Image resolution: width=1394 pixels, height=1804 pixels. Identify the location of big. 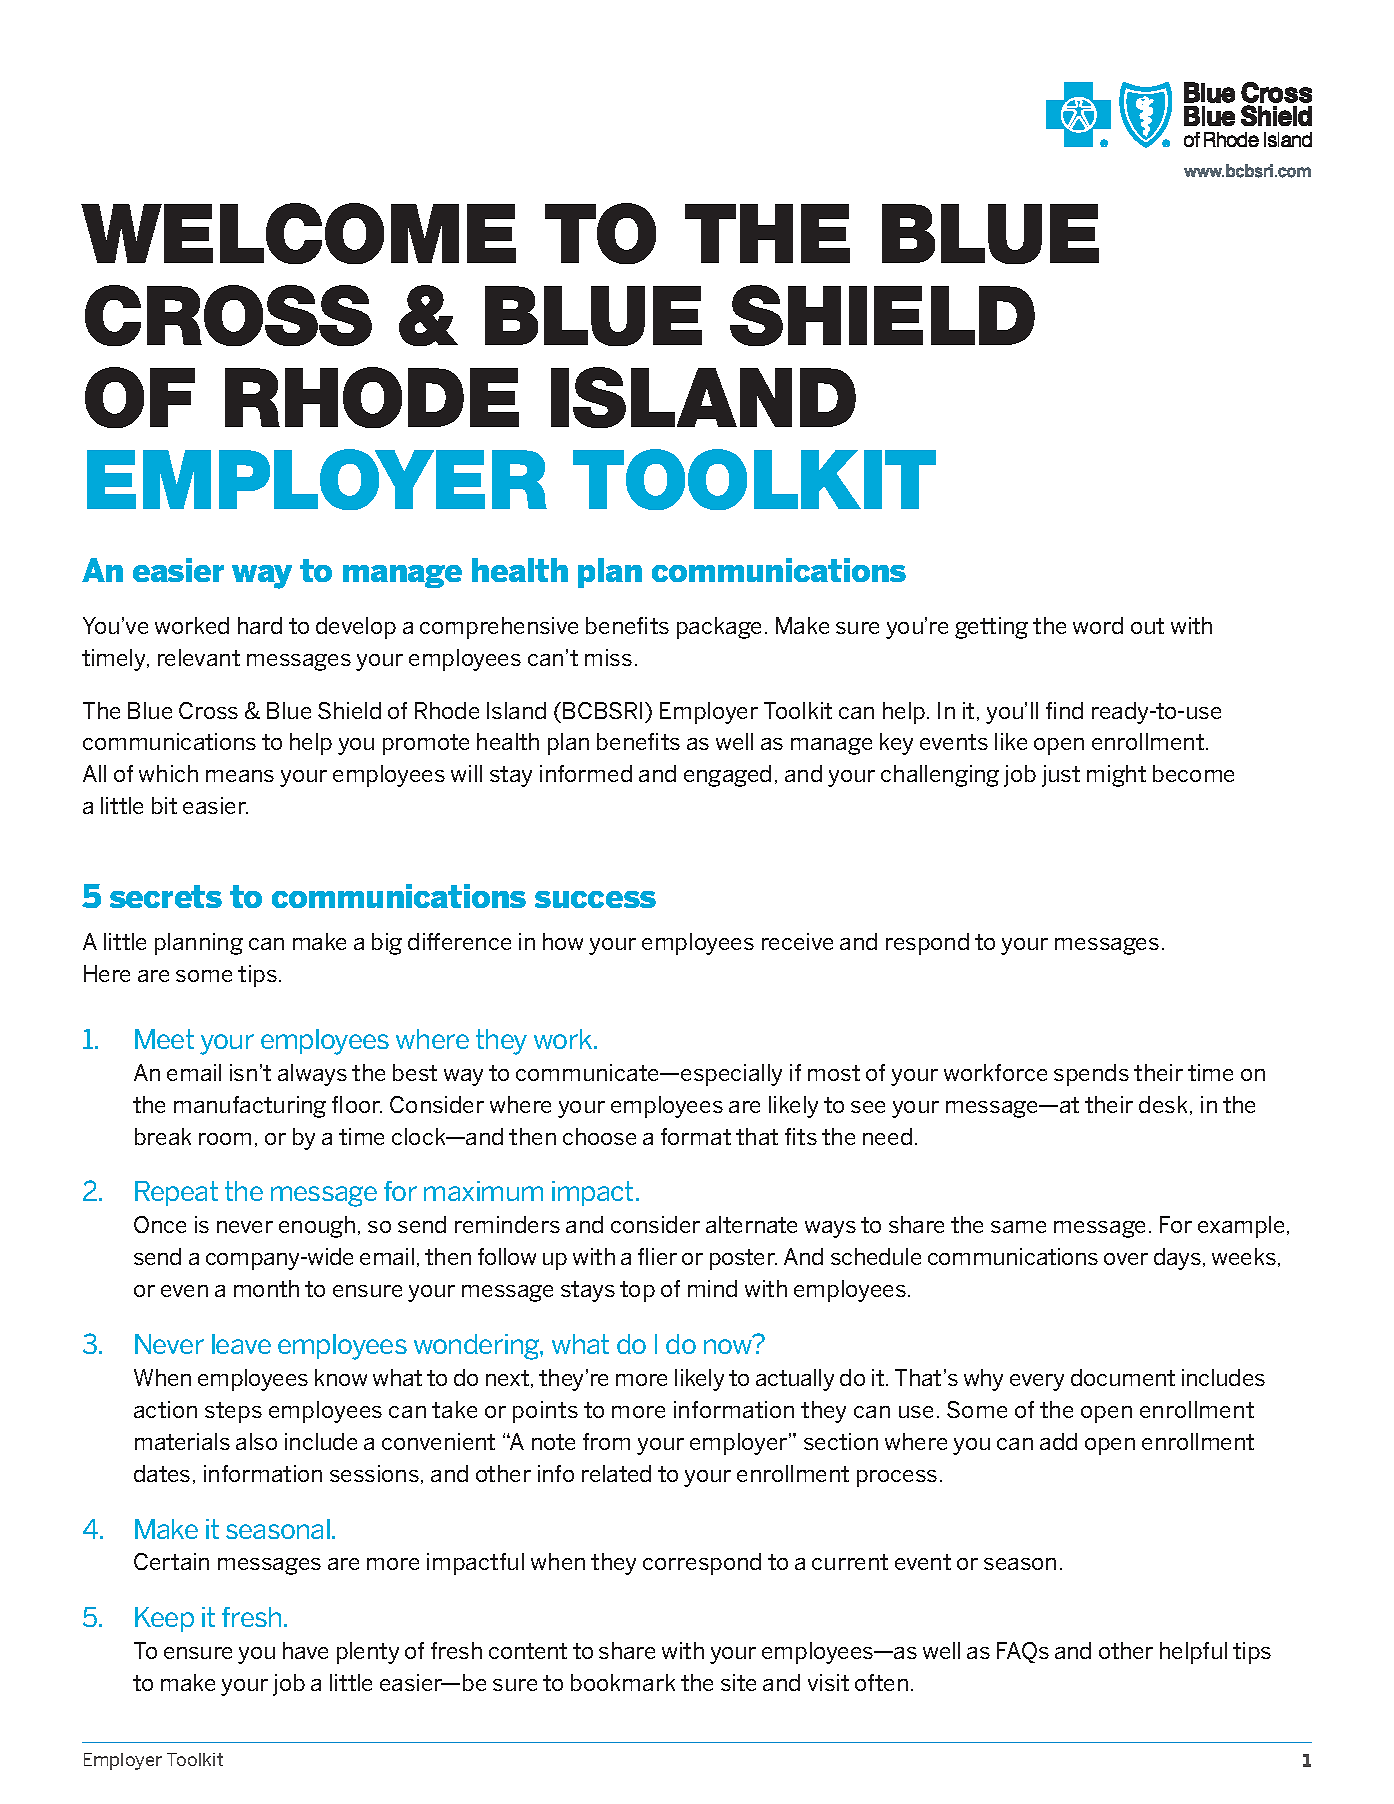
(387, 944).
